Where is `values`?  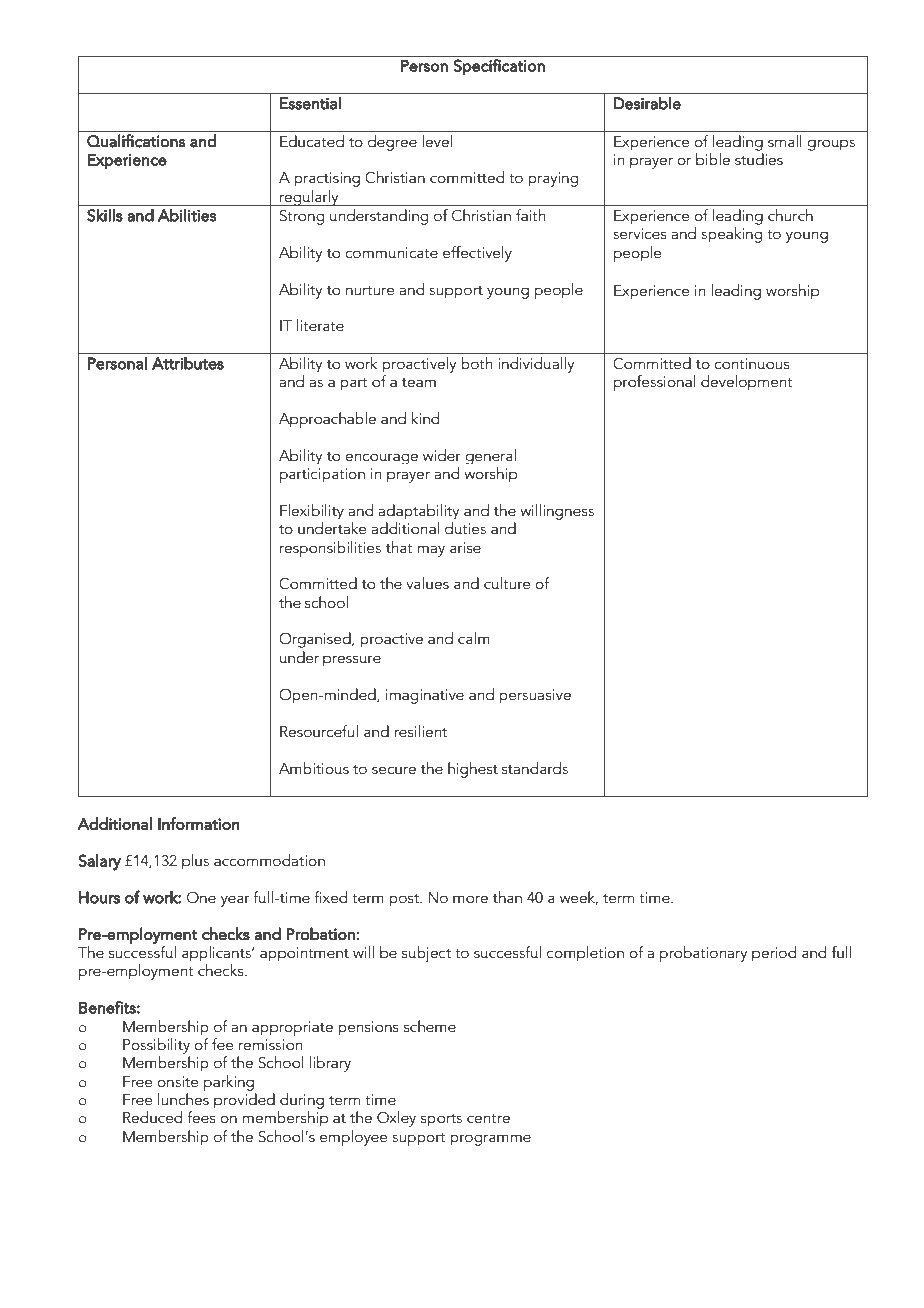 values is located at coordinates (427, 583).
